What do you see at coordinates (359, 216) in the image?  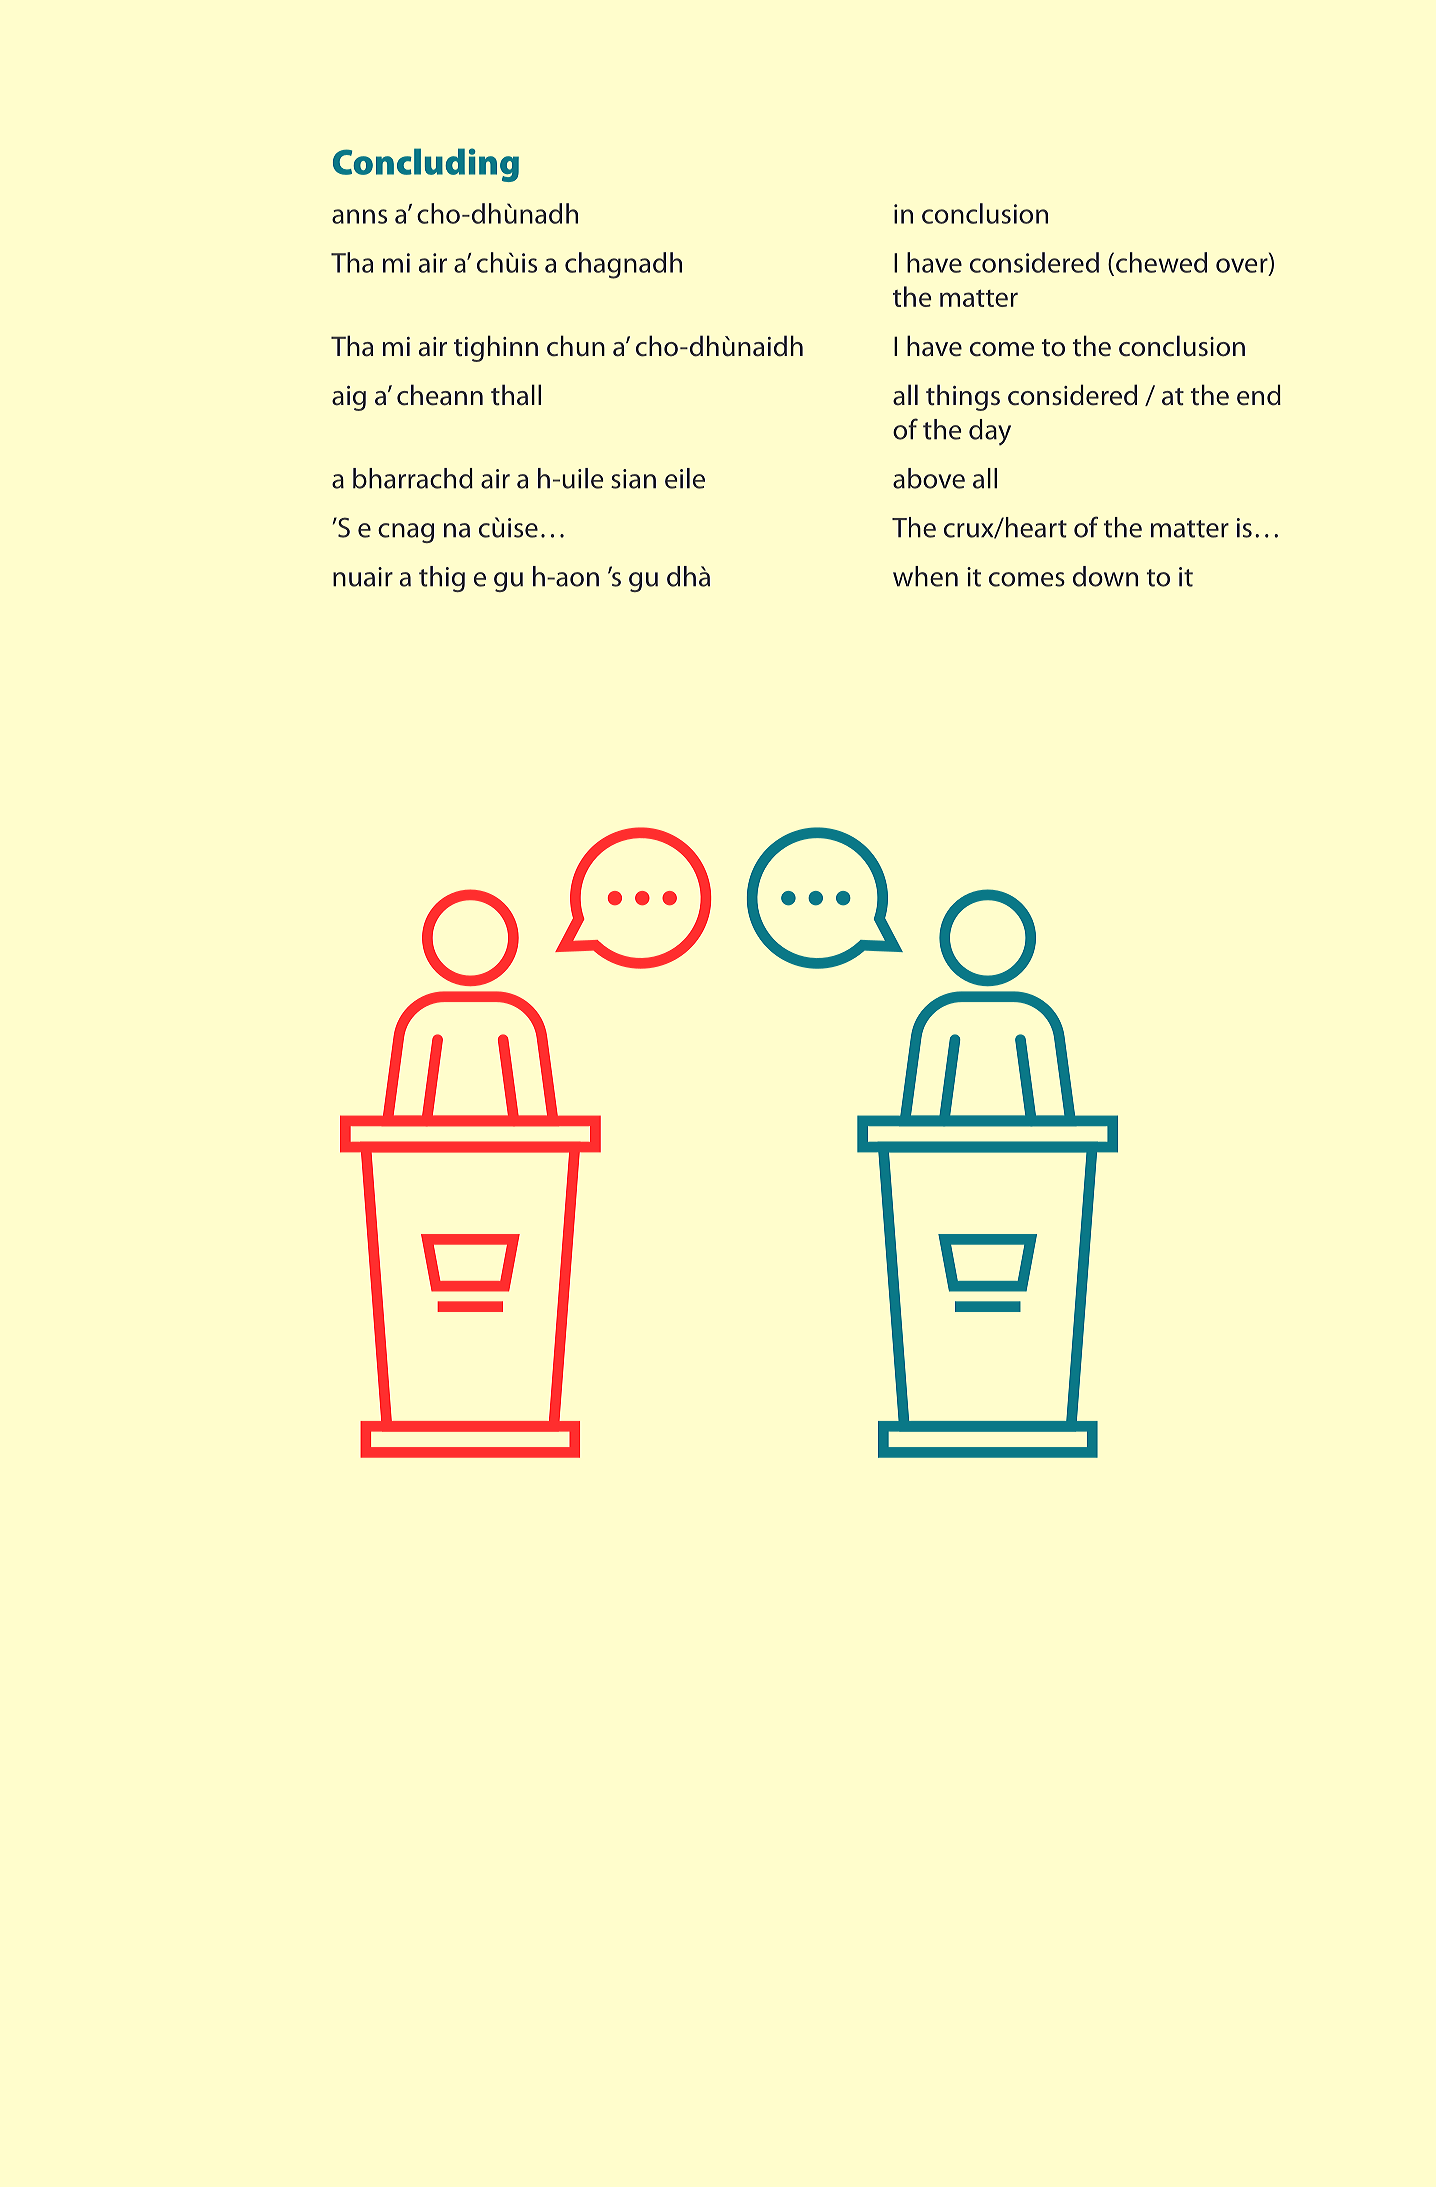 I see `anns` at bounding box center [359, 216].
